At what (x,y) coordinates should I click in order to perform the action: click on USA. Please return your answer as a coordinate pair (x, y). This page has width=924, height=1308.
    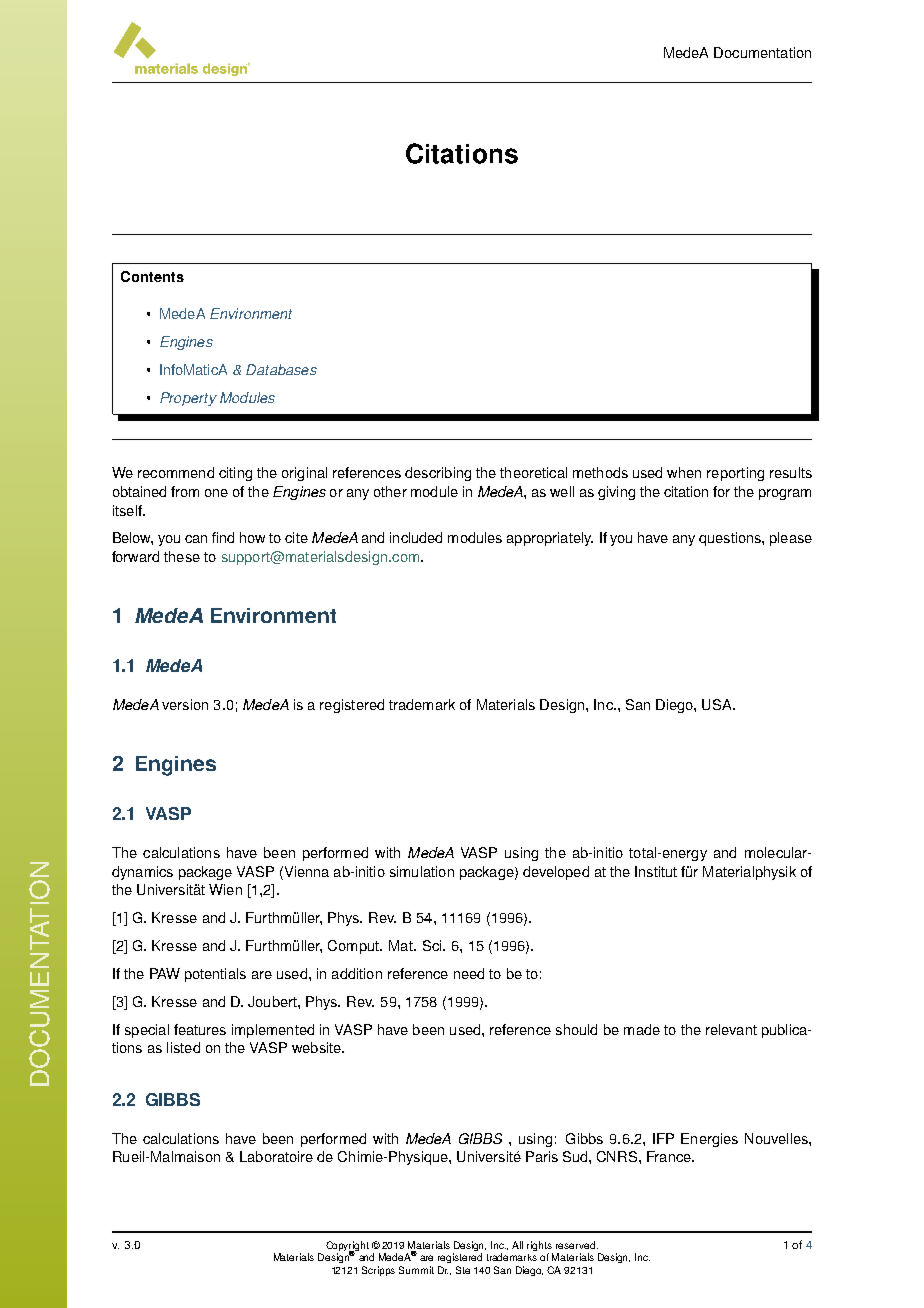
    Looking at the image, I should click on (718, 704).
